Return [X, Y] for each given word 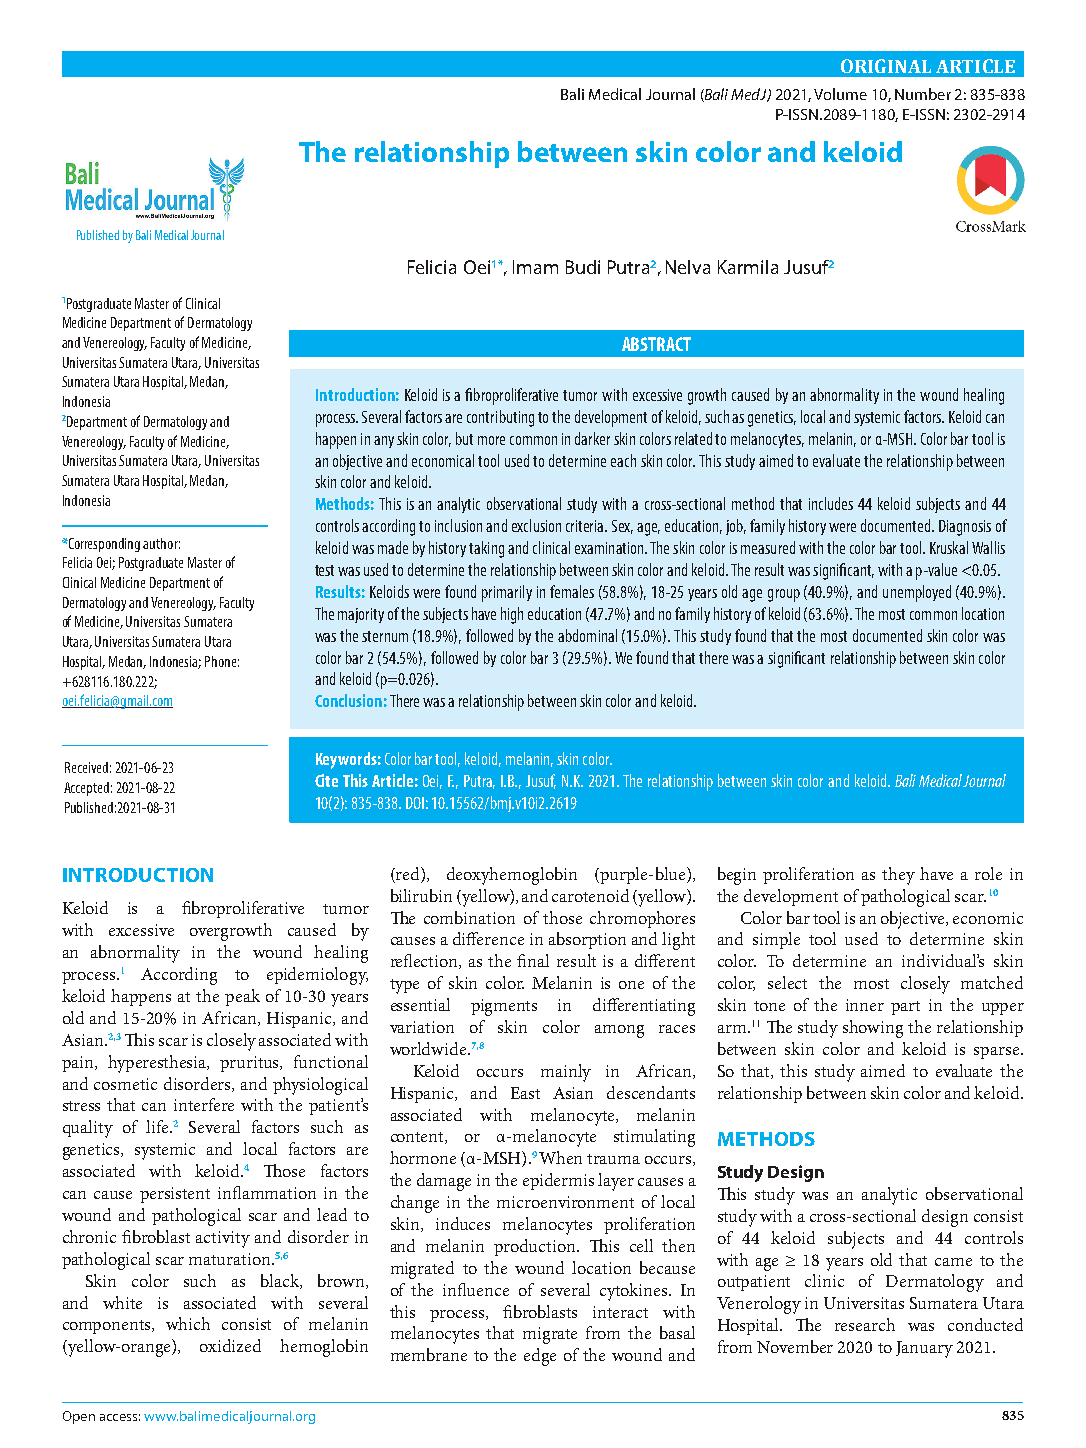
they [898, 876]
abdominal [587, 635]
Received [86, 767]
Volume [840, 94]
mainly [566, 1073]
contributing [500, 418]
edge [540, 1357]
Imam [535, 267]
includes [831, 503]
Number [923, 94]
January [924, 1349]
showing [873, 1029]
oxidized [230, 1345]
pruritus [251, 1064]
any [384, 442]
